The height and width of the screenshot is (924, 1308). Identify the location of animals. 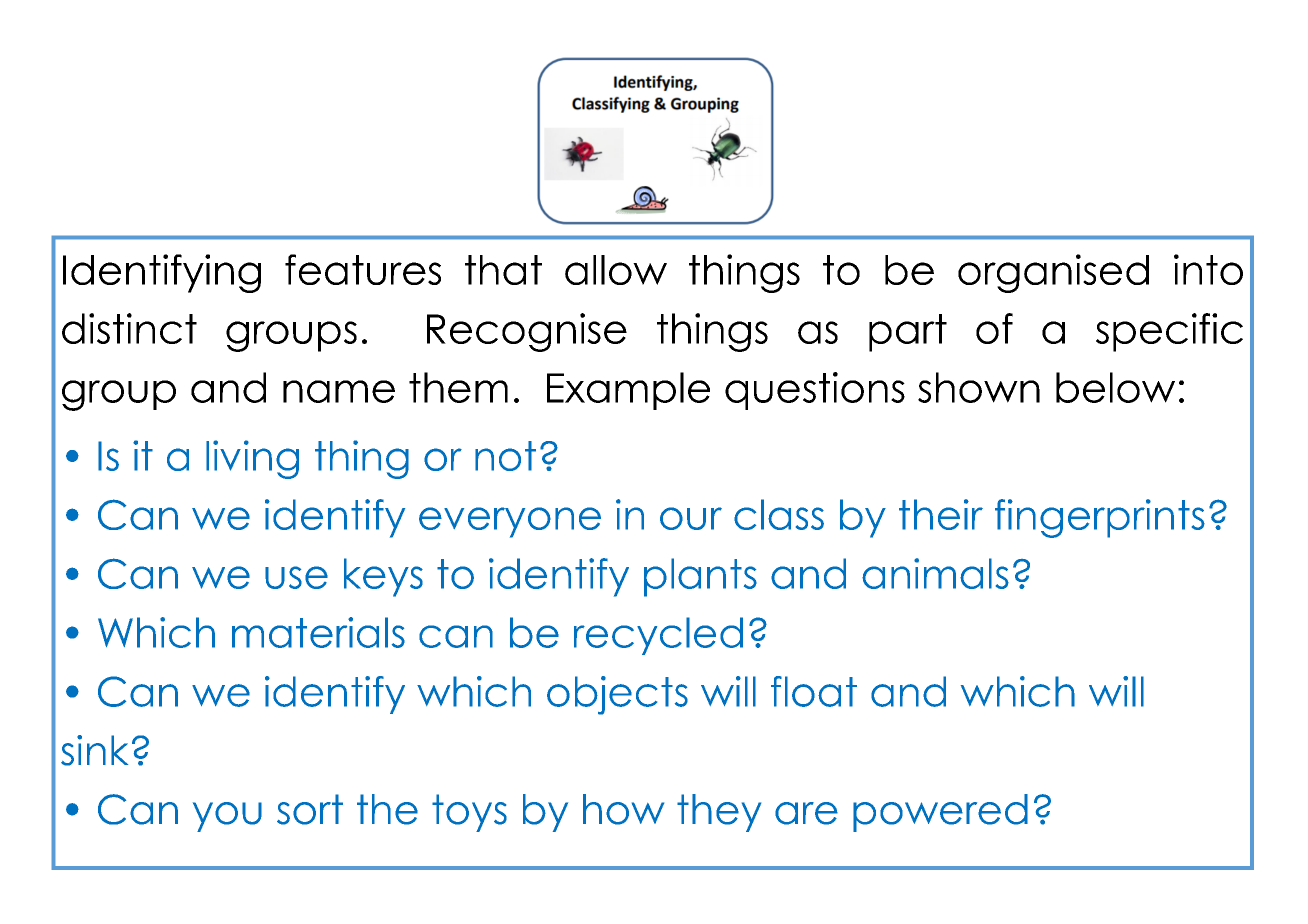
(935, 573).
